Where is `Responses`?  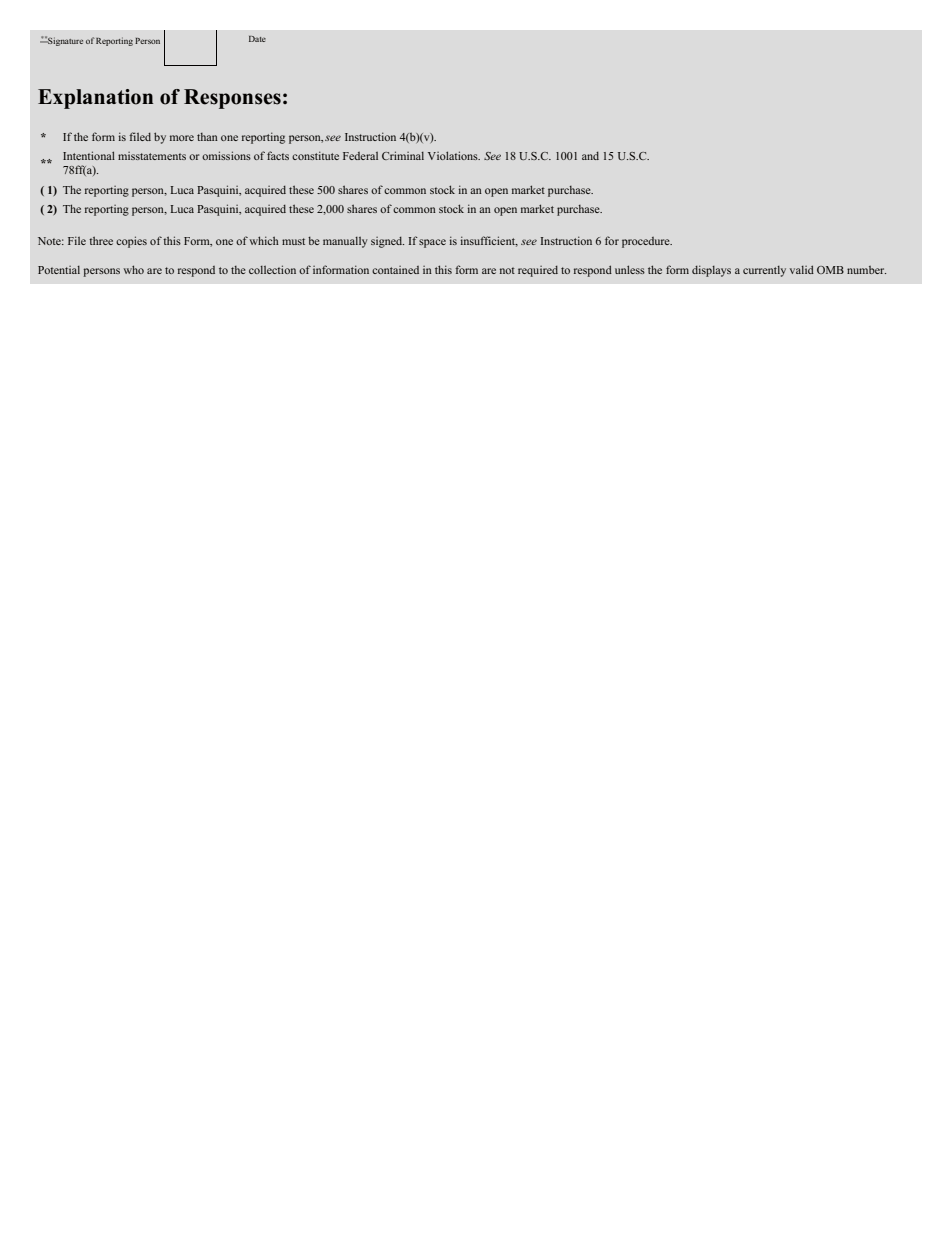
Responses is located at coordinates (232, 99).
